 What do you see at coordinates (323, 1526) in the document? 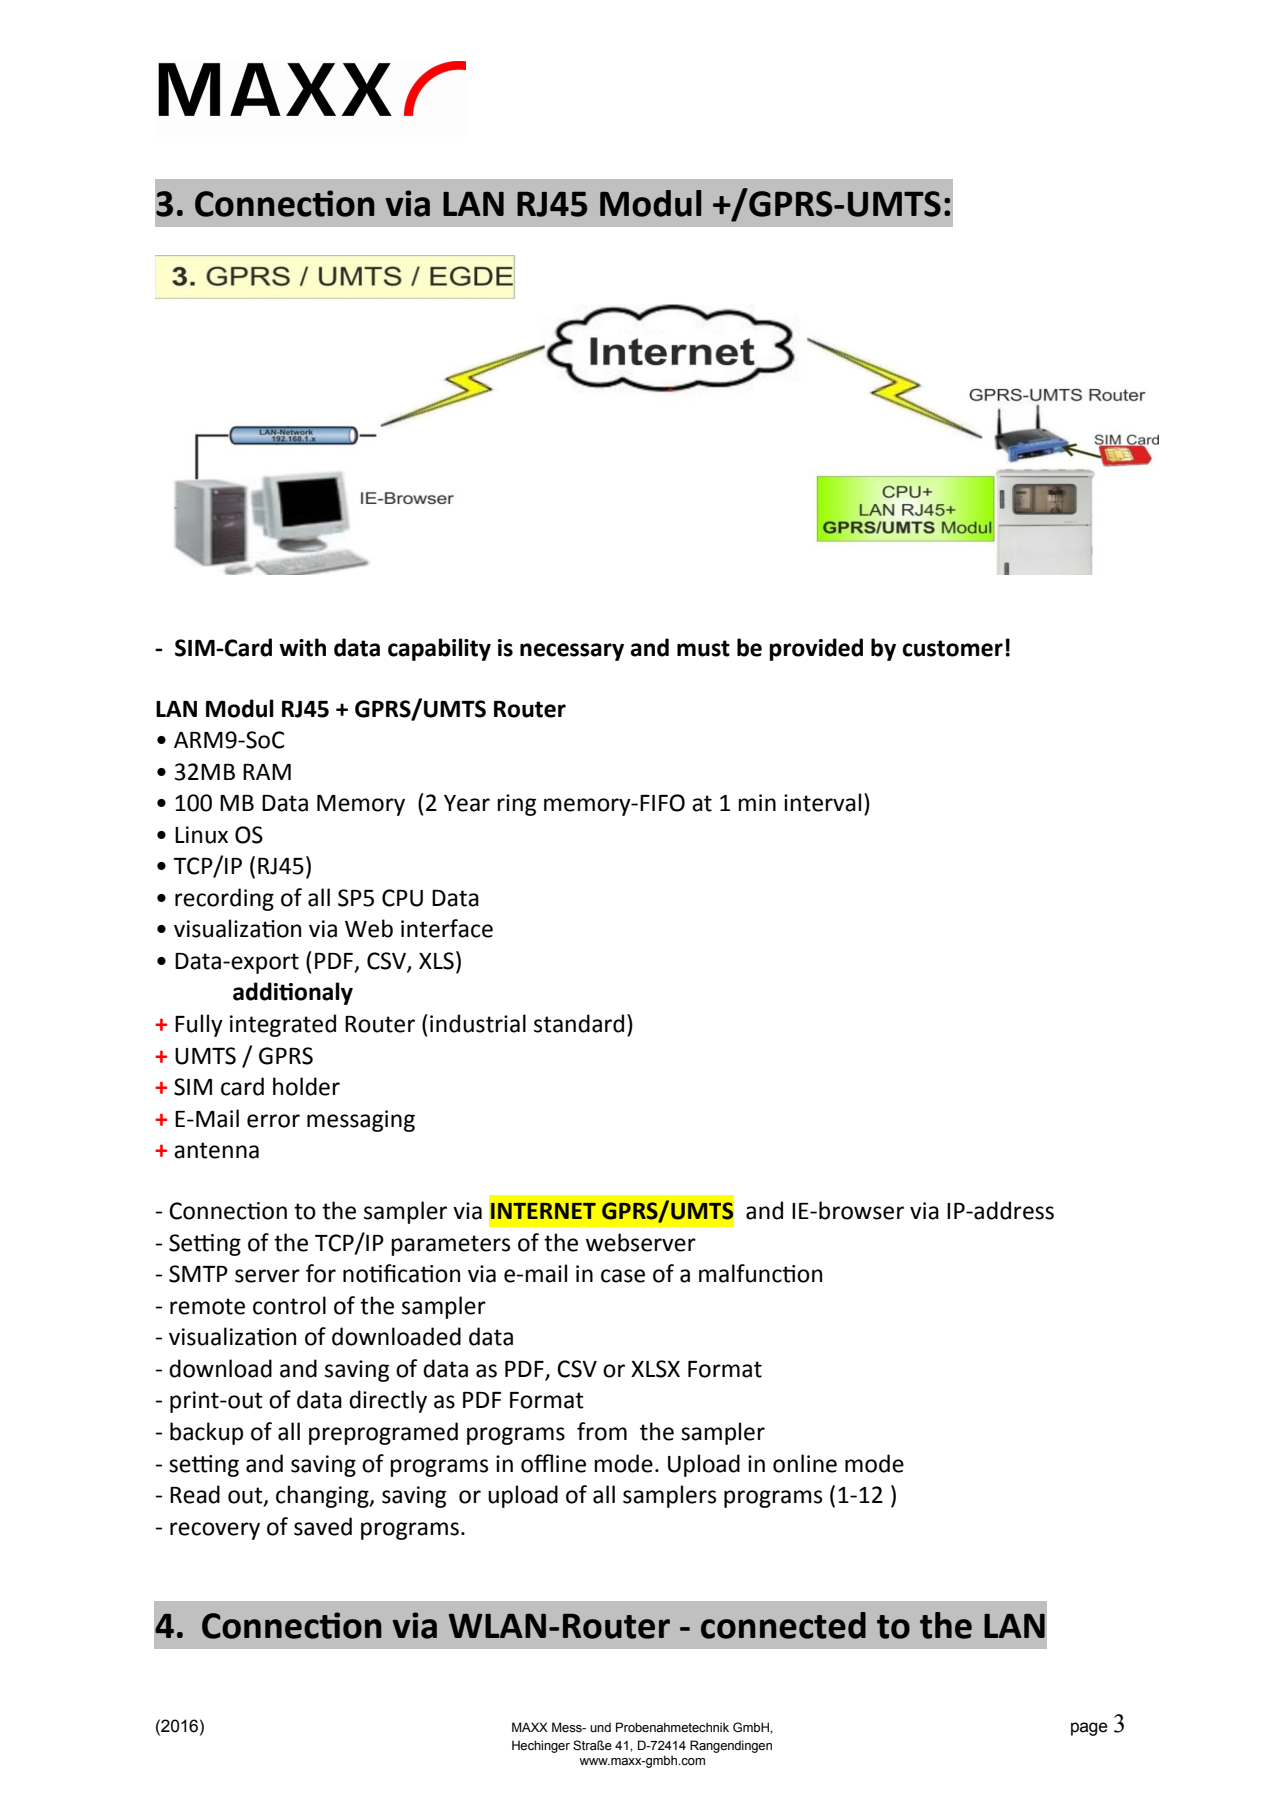
I see `saved` at bounding box center [323, 1526].
